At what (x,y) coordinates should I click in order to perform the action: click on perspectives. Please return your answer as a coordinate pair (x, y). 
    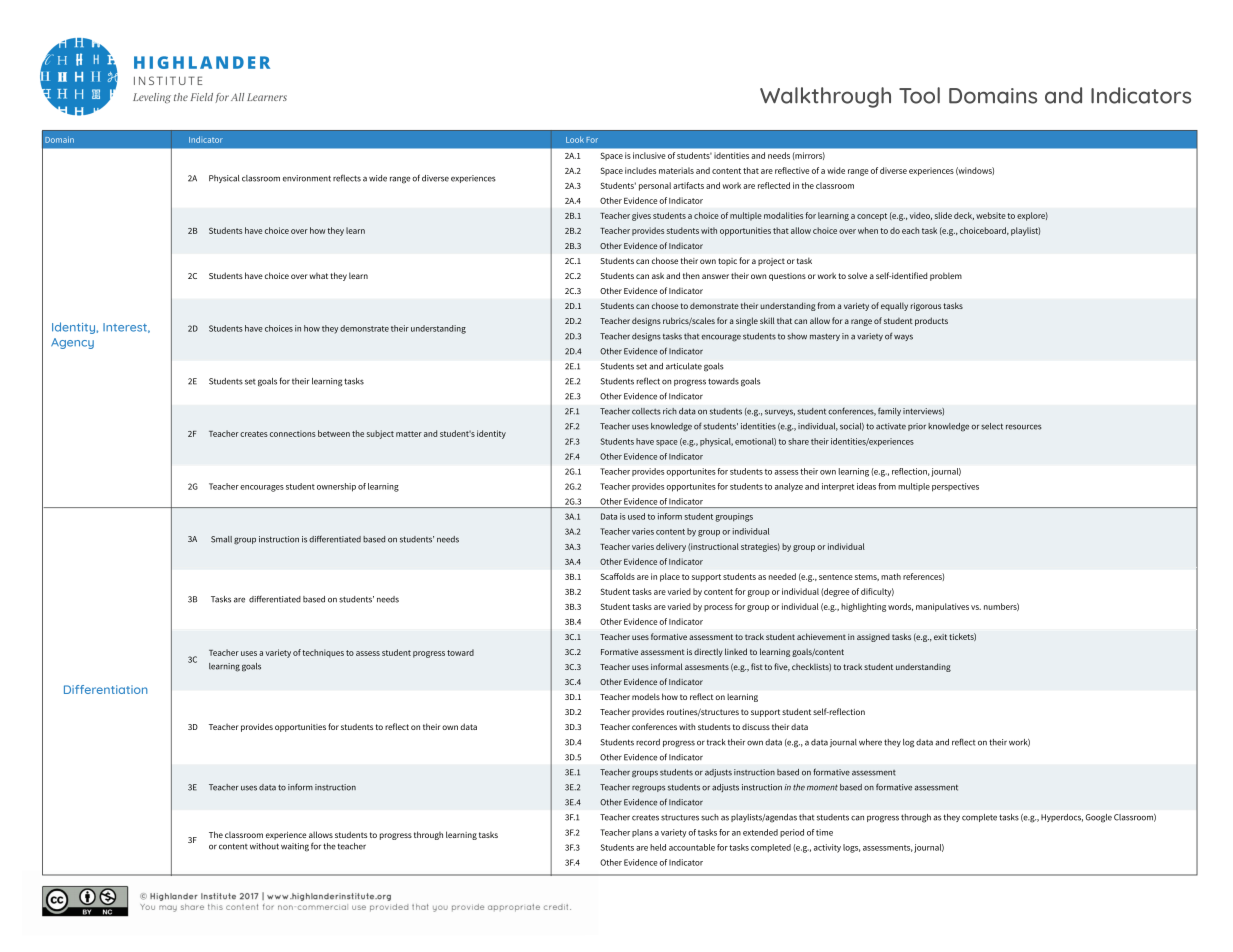
    Looking at the image, I should click on (955, 487).
